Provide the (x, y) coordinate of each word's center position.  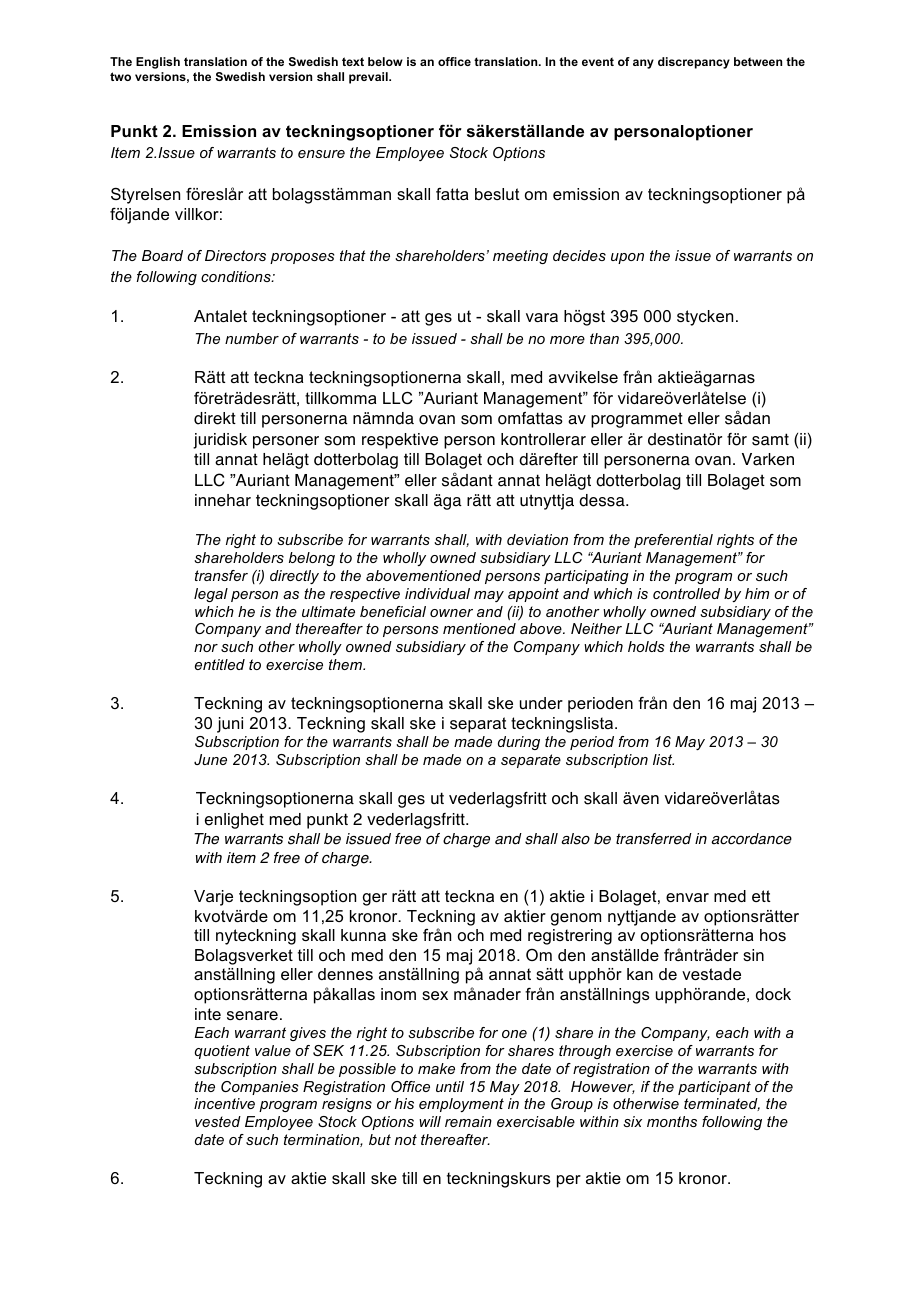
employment (461, 1105)
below (385, 61)
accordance (751, 839)
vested (218, 1121)
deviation (537, 539)
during (519, 743)
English (158, 63)
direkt (215, 418)
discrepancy (694, 63)
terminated (722, 1104)
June (210, 759)
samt (770, 439)
